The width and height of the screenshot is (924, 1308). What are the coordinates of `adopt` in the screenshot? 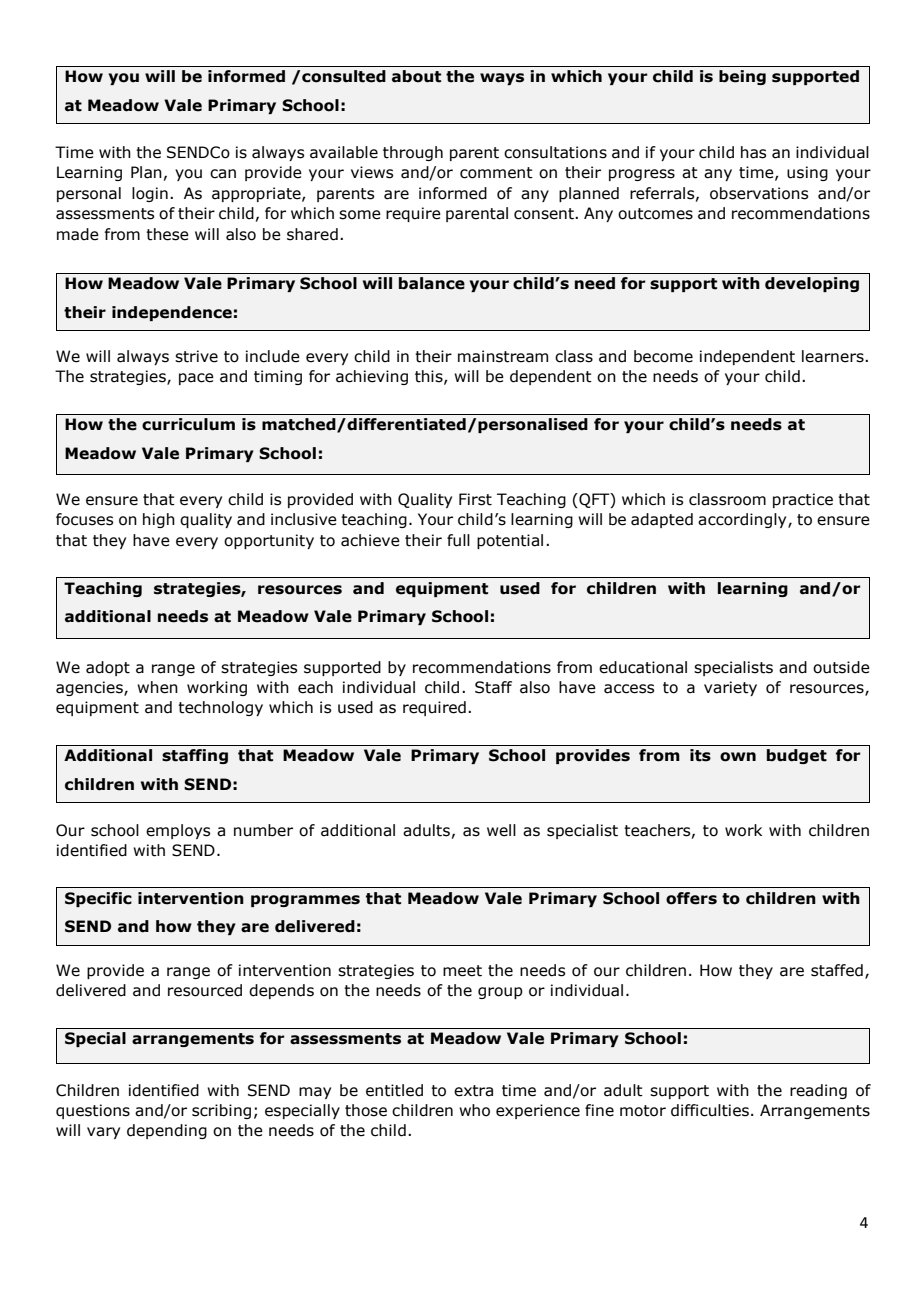 It's located at (108, 668).
